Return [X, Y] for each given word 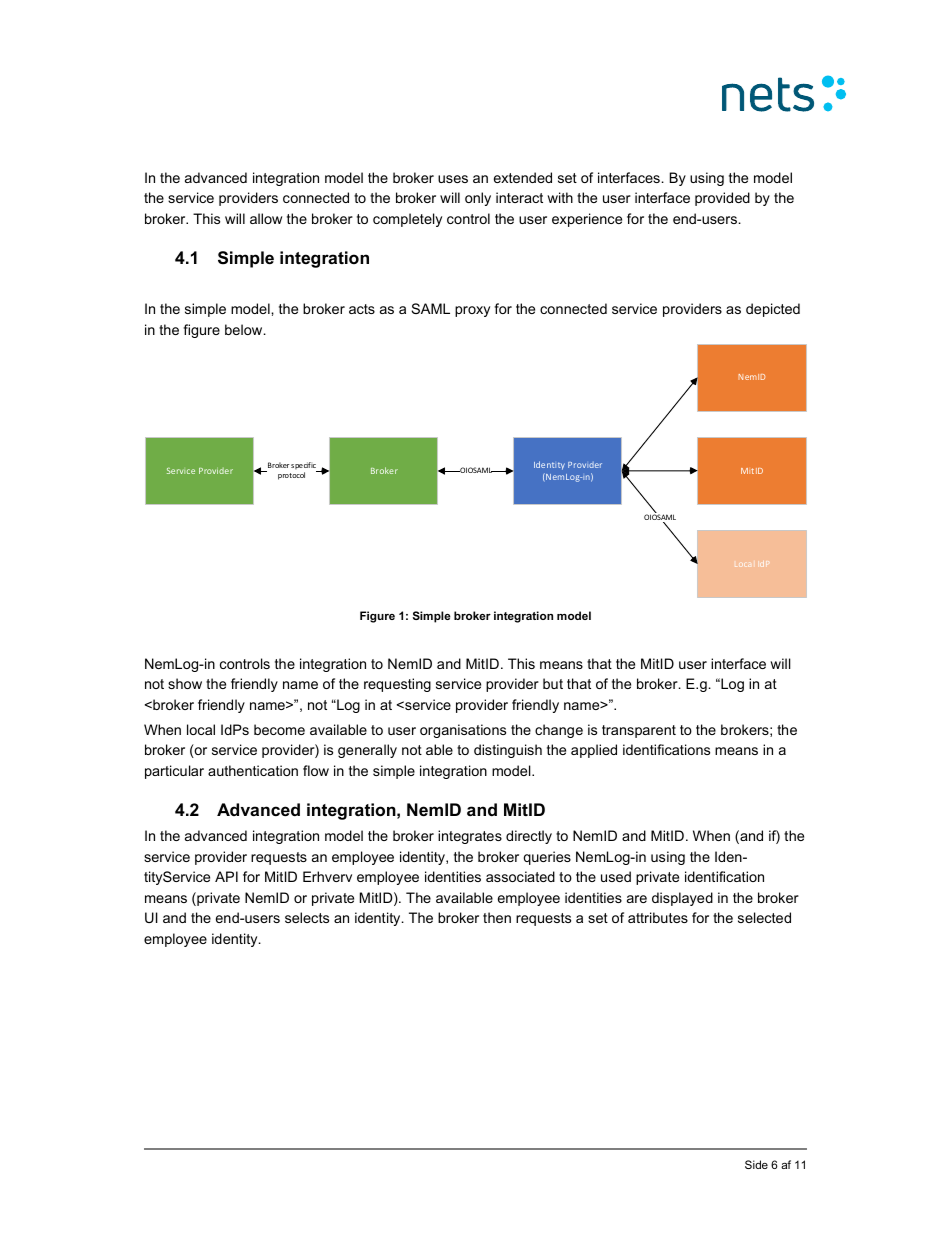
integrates [470, 837]
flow [316, 770]
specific [304, 467]
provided [722, 199]
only [478, 199]
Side [756, 1164]
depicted [773, 310]
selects [307, 917]
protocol [291, 476]
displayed [682, 899]
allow [266, 218]
